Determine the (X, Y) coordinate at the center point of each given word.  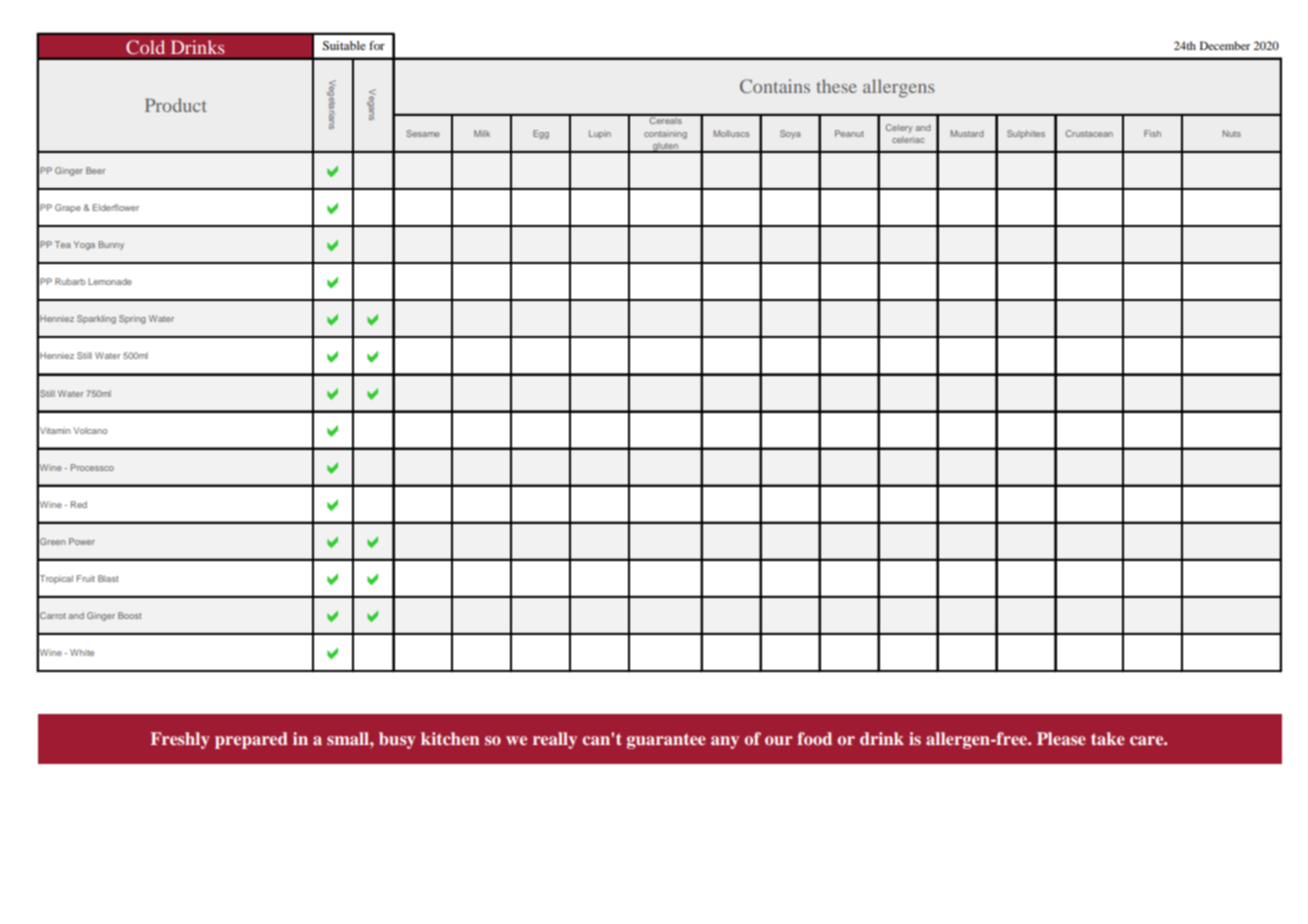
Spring (132, 319)
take (1108, 738)
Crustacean (1089, 133)
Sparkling (96, 319)
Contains (775, 86)
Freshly (180, 740)
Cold (145, 47)
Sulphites (1026, 134)
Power (82, 541)
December (1225, 45)
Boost (129, 615)
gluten (666, 147)
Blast (108, 578)
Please (1061, 738)
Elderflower (116, 207)
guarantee (666, 741)
